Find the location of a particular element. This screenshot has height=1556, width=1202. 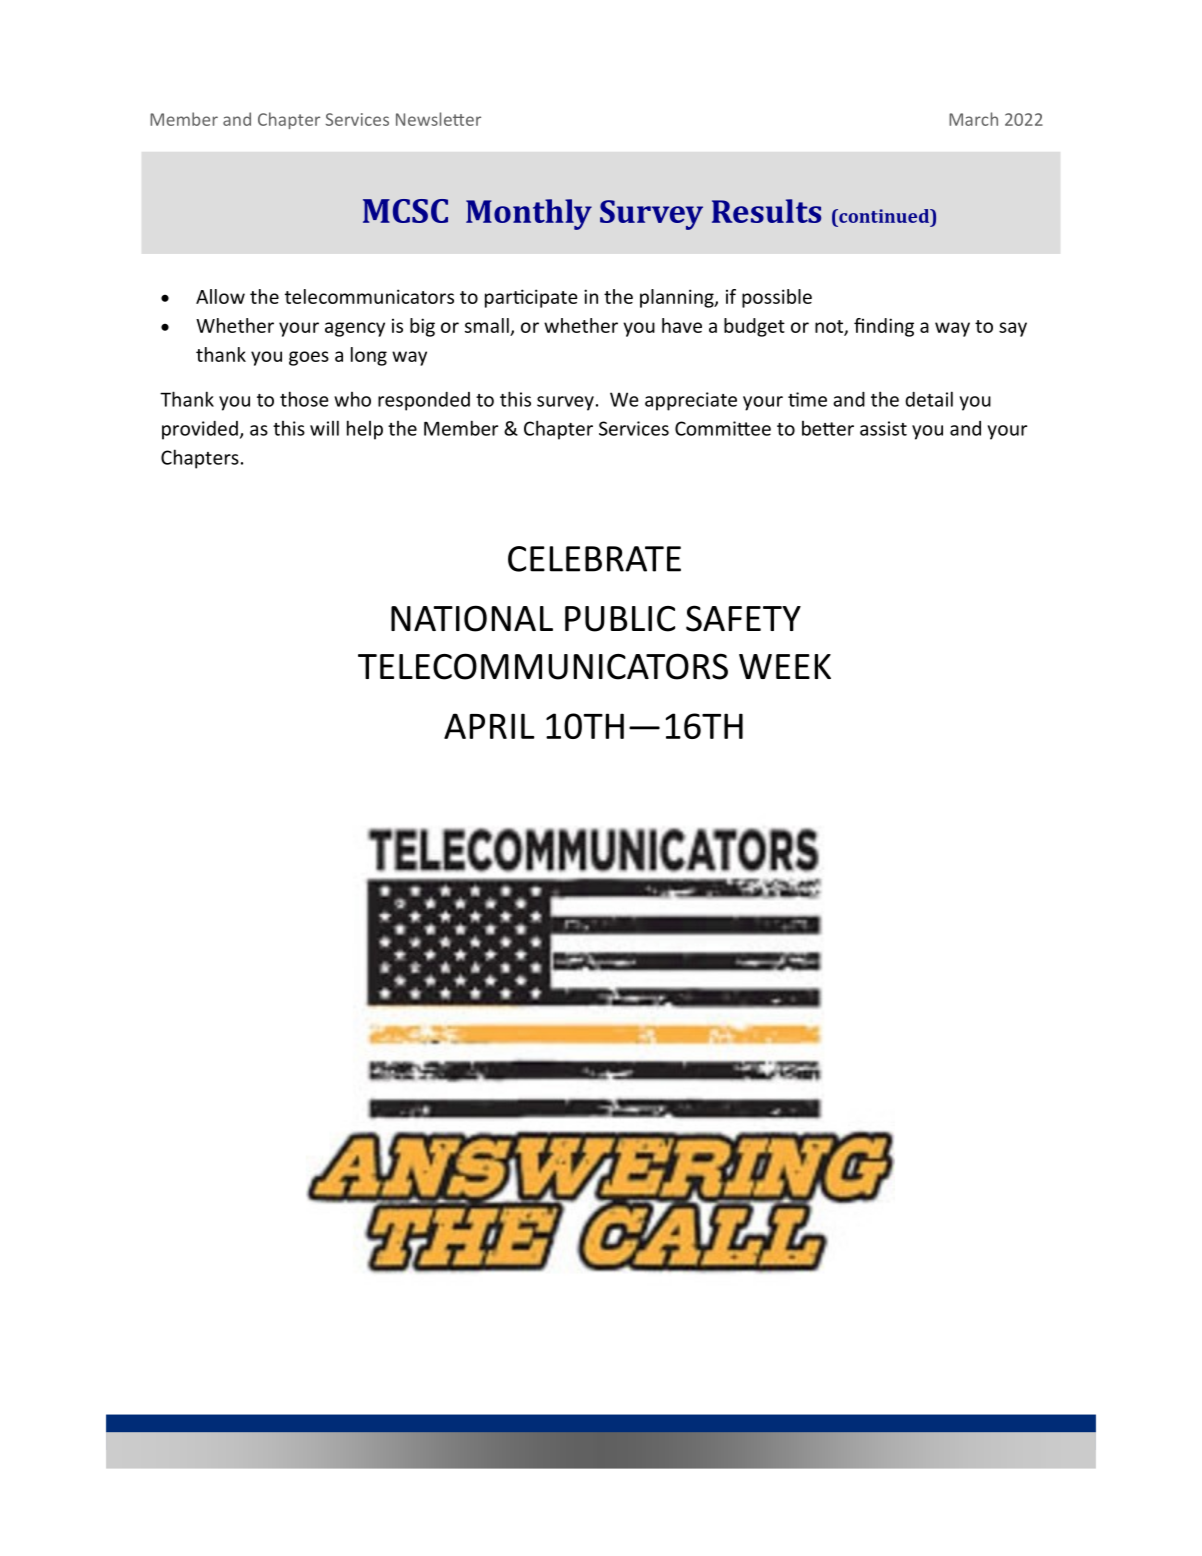

March is located at coordinates (973, 119).
